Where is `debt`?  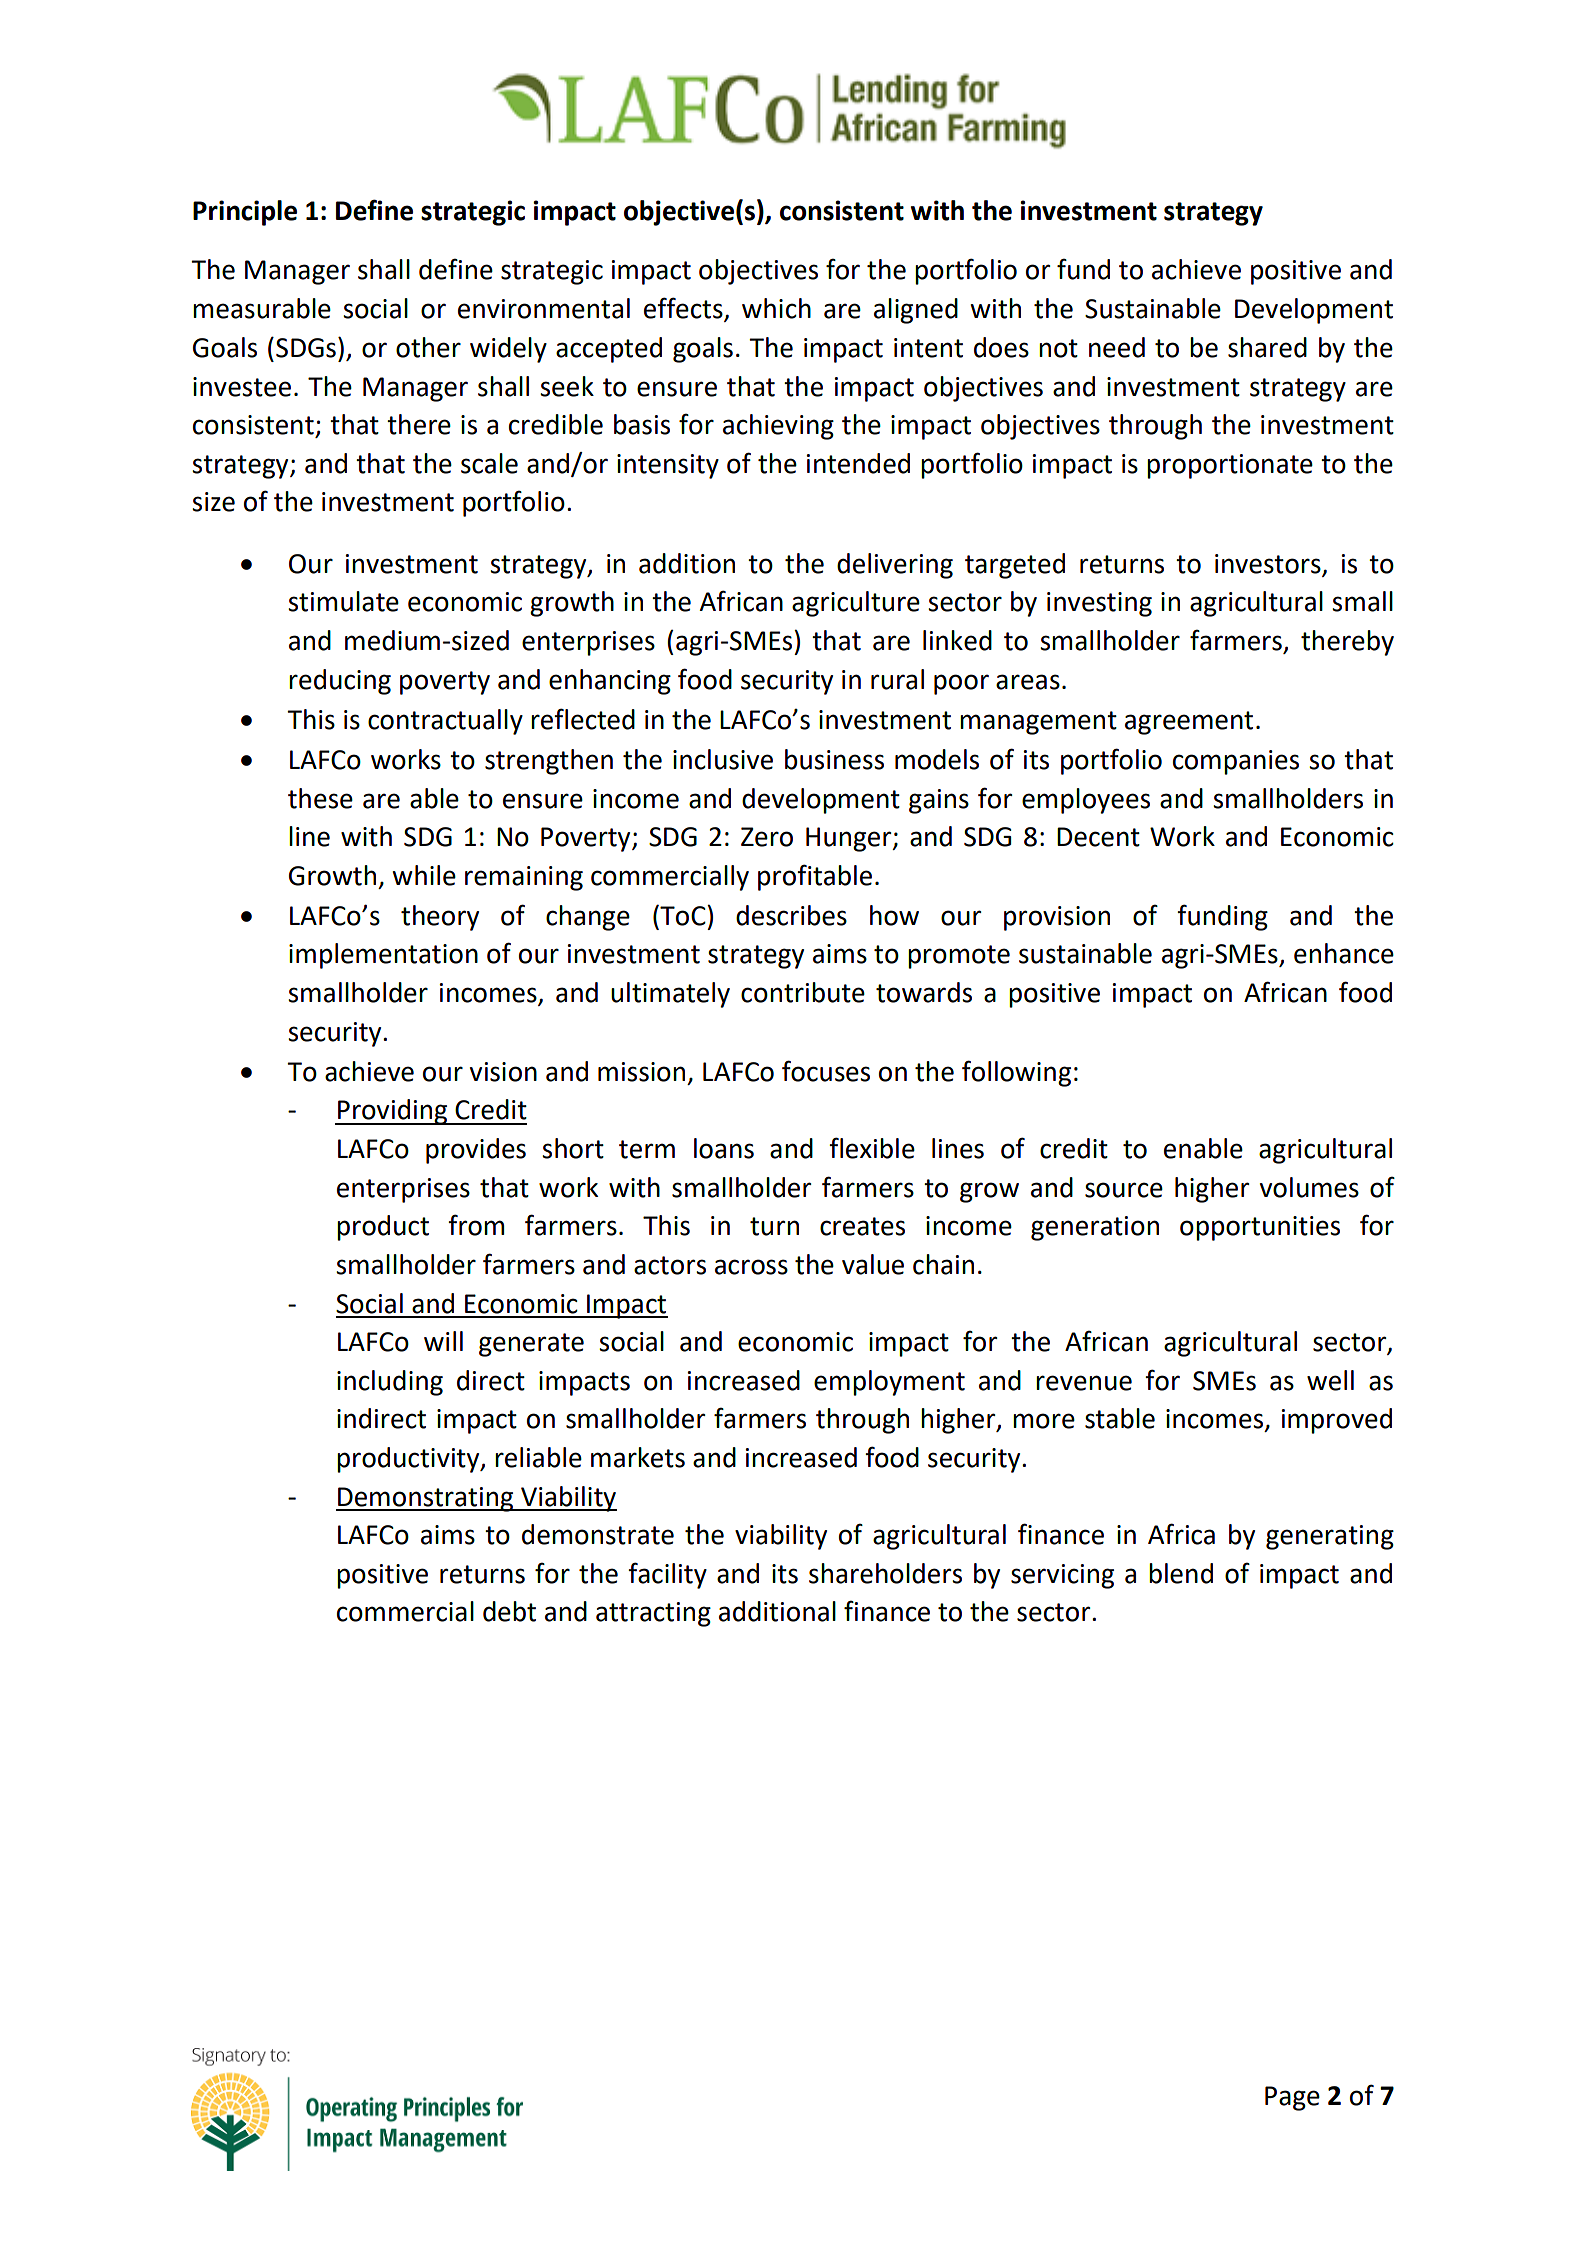
debt is located at coordinates (509, 1611).
